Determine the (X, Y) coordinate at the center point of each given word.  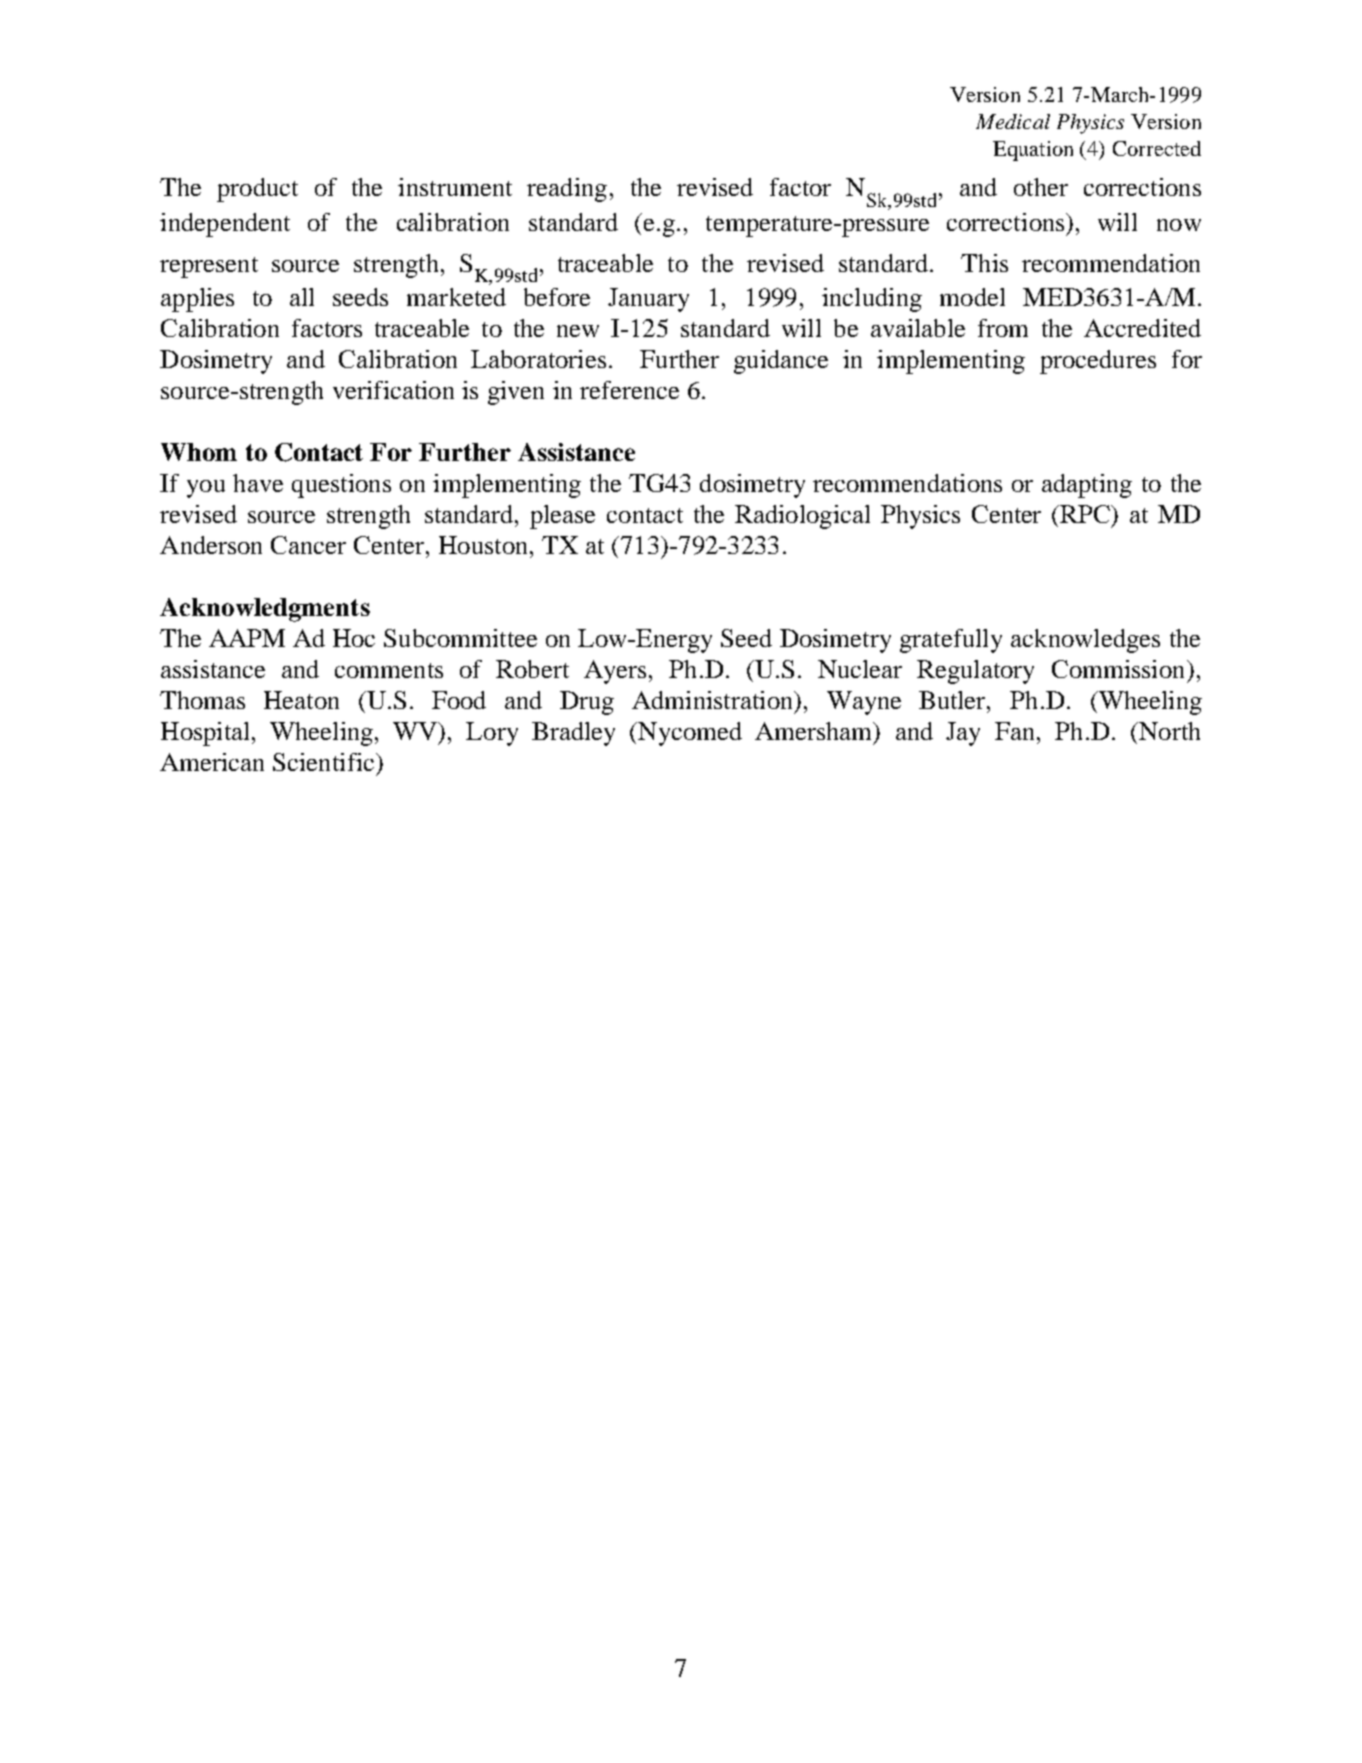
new (578, 331)
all (302, 297)
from (1003, 328)
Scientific (325, 762)
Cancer (308, 545)
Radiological (802, 517)
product (257, 190)
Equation (1033, 151)
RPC (1086, 515)
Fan (1014, 731)
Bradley (573, 734)
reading (567, 190)
